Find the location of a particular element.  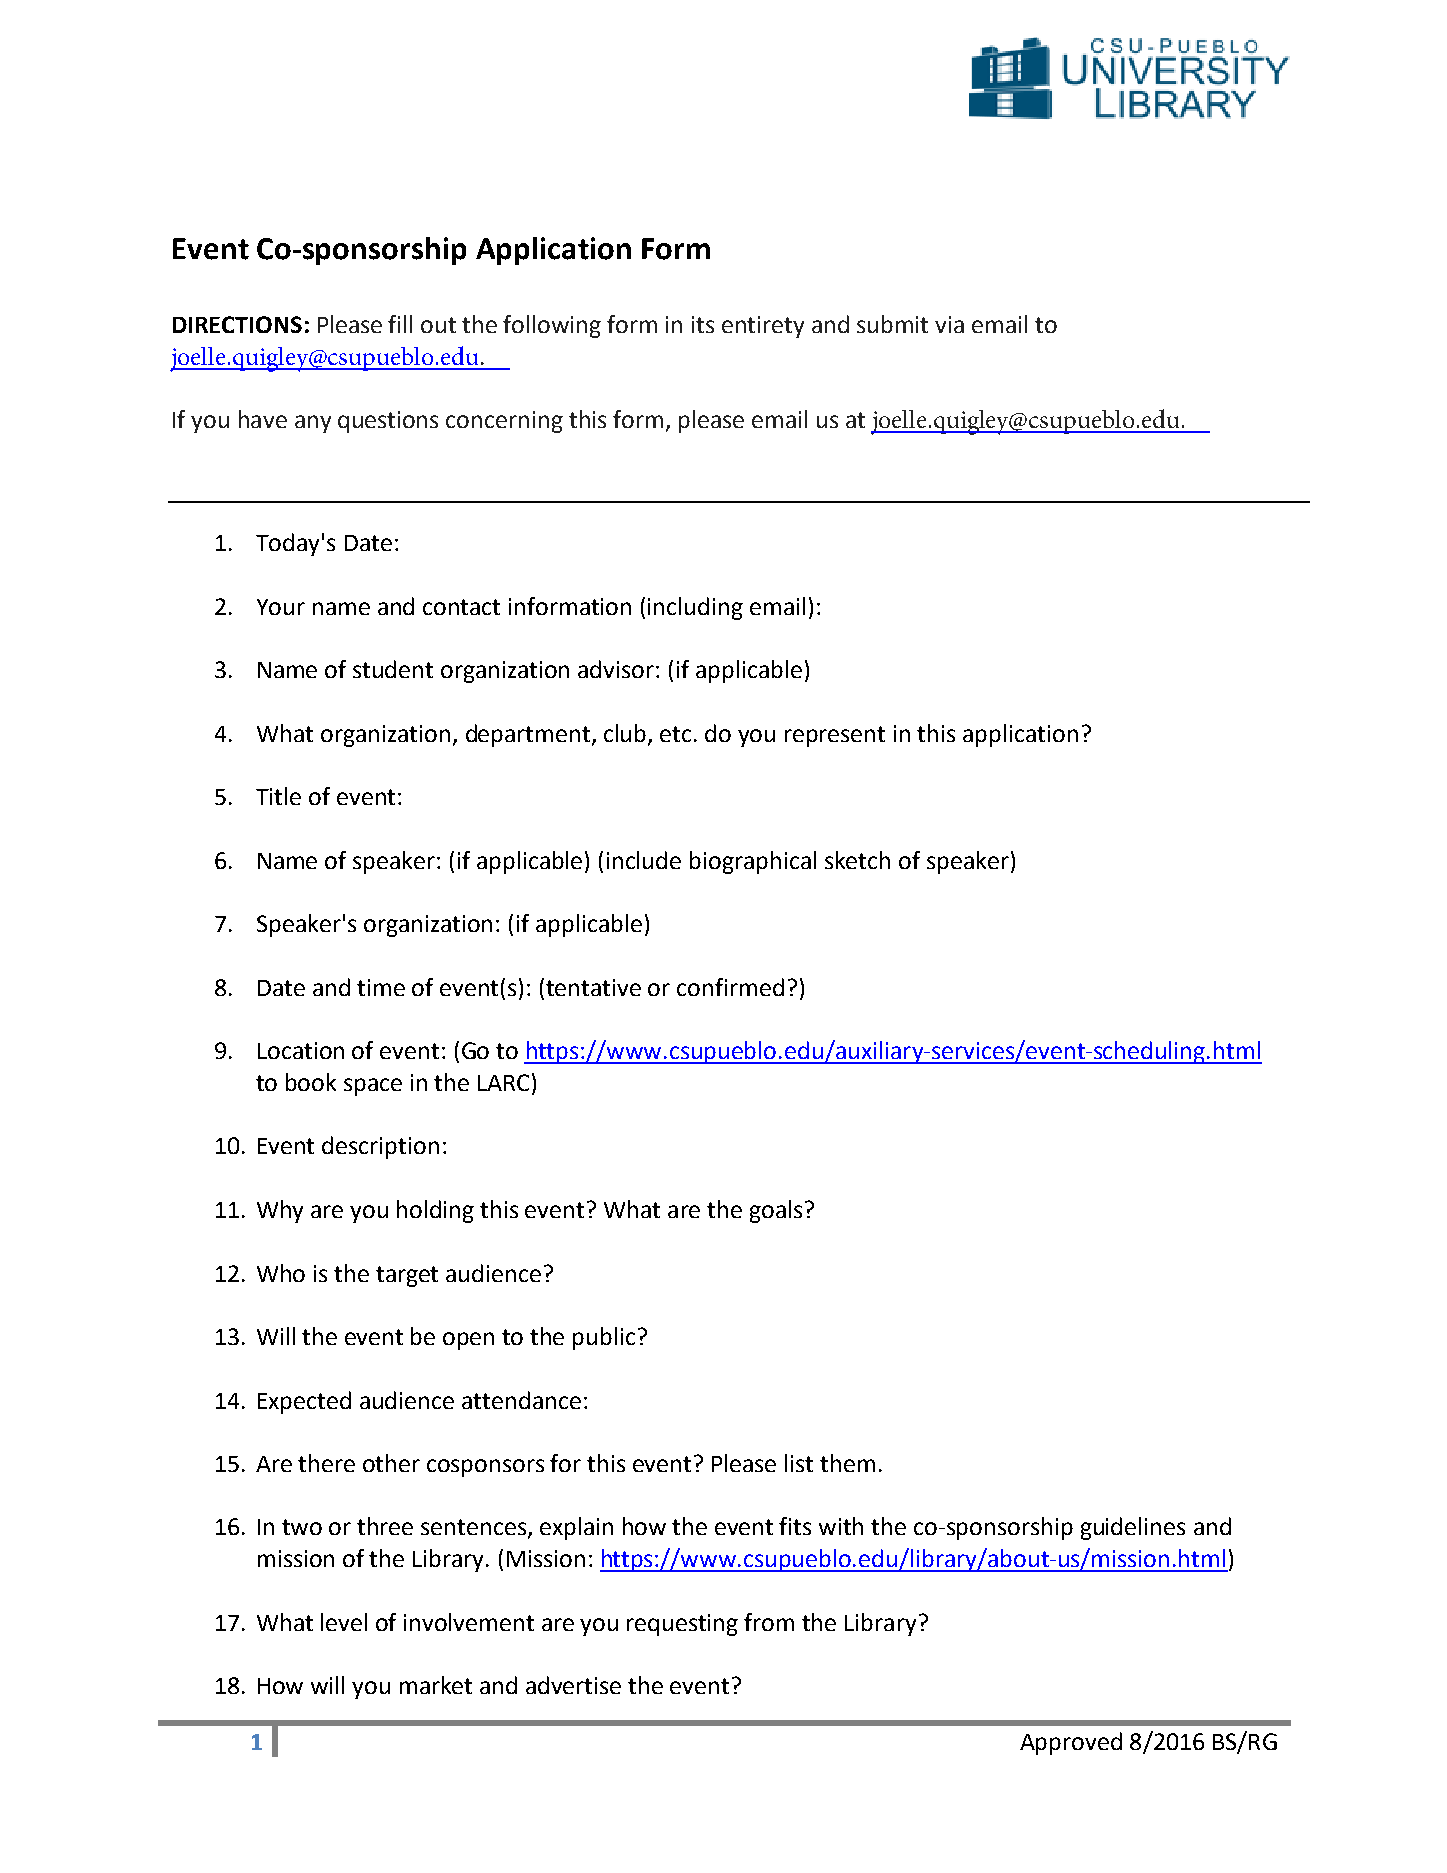

market is located at coordinates (436, 1685).
